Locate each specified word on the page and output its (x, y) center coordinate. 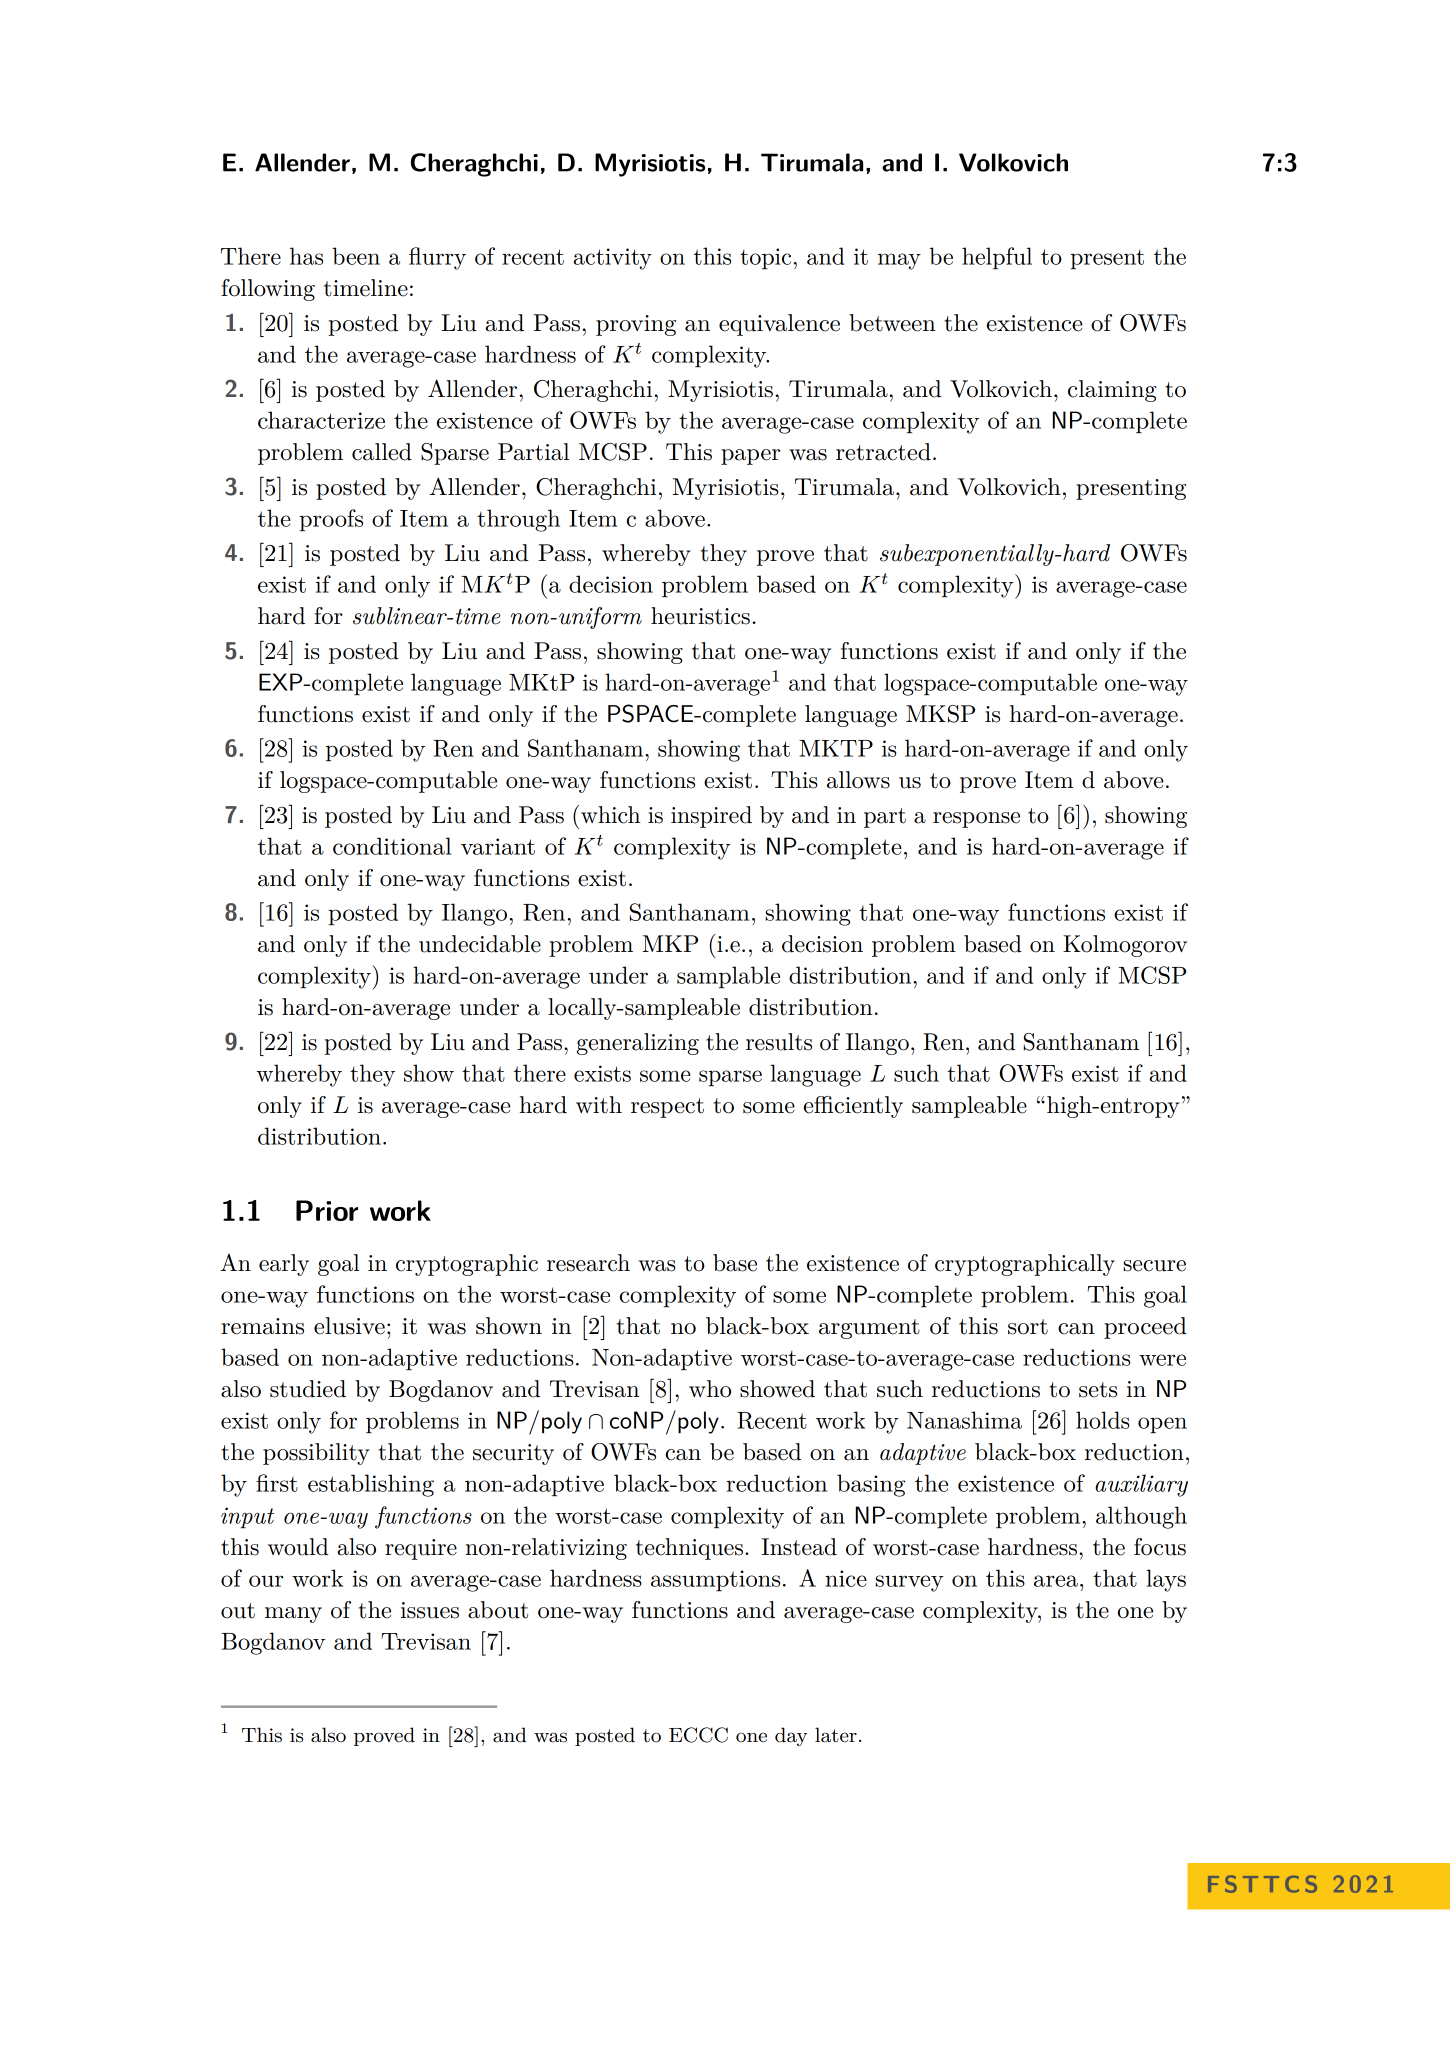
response (976, 820)
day (791, 1736)
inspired (711, 817)
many (293, 1615)
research (588, 1263)
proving (636, 325)
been (356, 256)
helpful (997, 258)
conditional (392, 846)
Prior (327, 1210)
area (1056, 1581)
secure (1154, 1266)
